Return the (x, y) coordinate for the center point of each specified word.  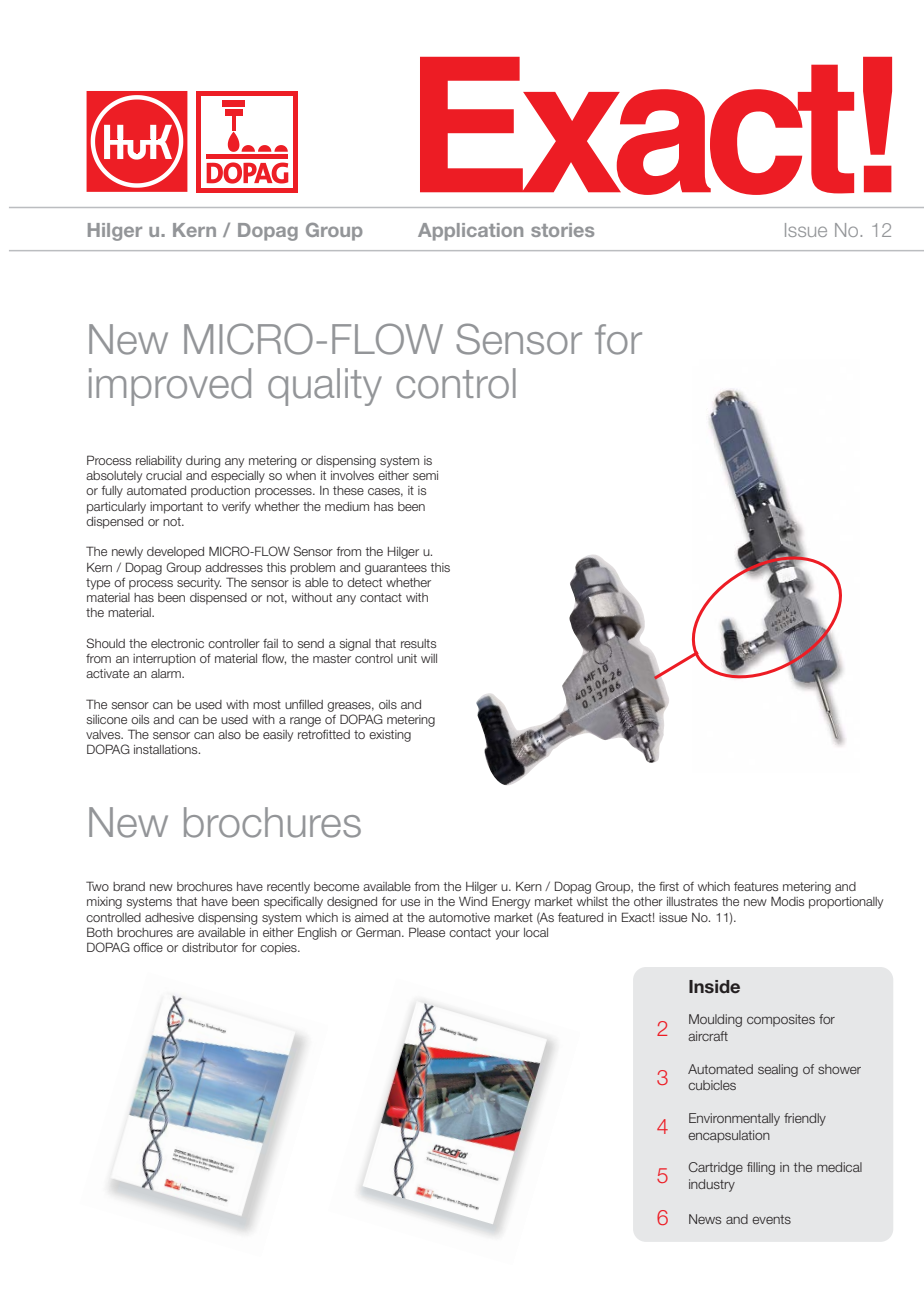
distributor (210, 947)
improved (170, 387)
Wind (473, 901)
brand (129, 886)
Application (470, 232)
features (756, 886)
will (429, 658)
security (199, 584)
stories (562, 230)
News (705, 1219)
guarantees (396, 569)
